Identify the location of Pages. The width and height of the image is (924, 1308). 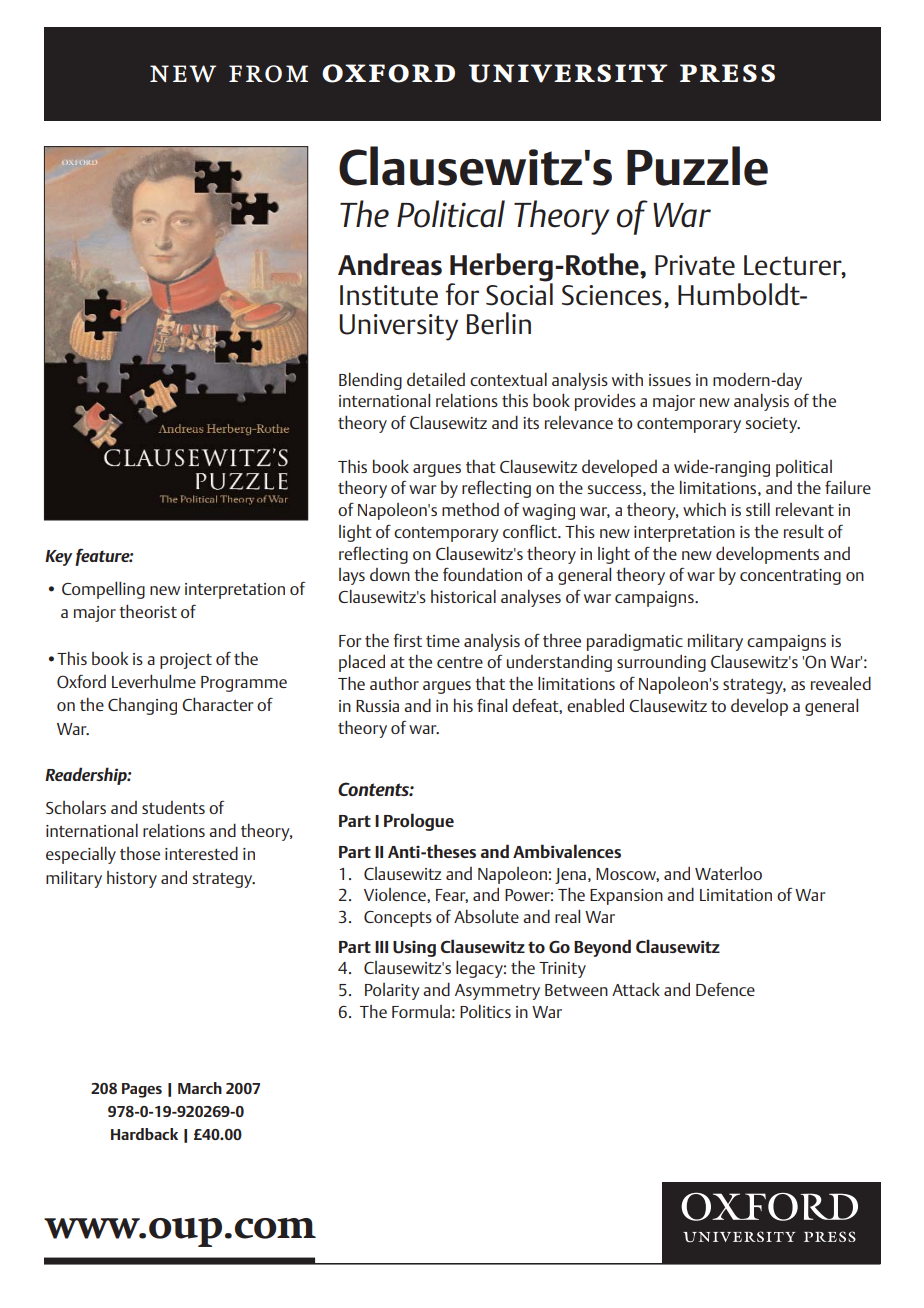
(142, 1090).
